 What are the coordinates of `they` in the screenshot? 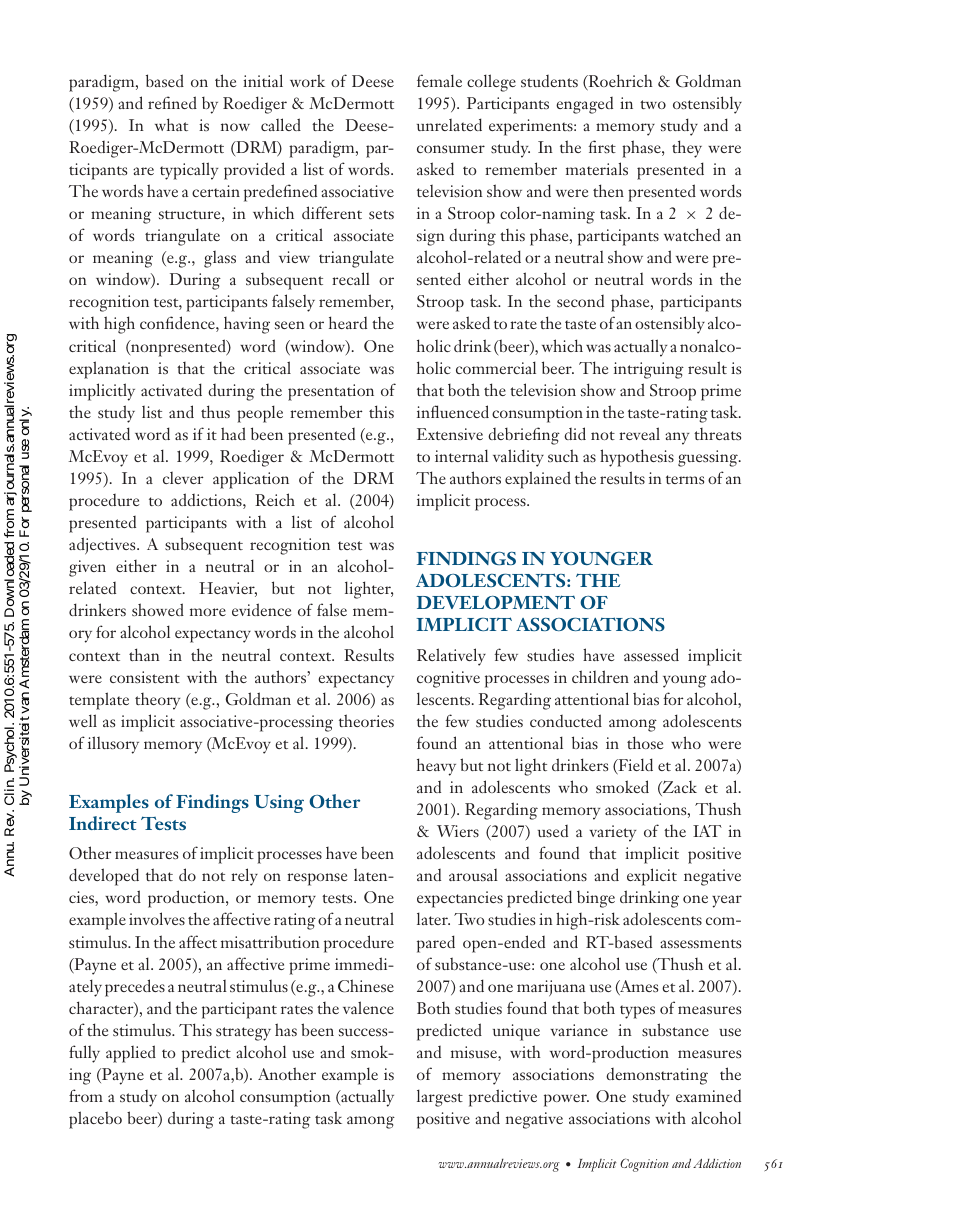 It's located at (687, 149).
